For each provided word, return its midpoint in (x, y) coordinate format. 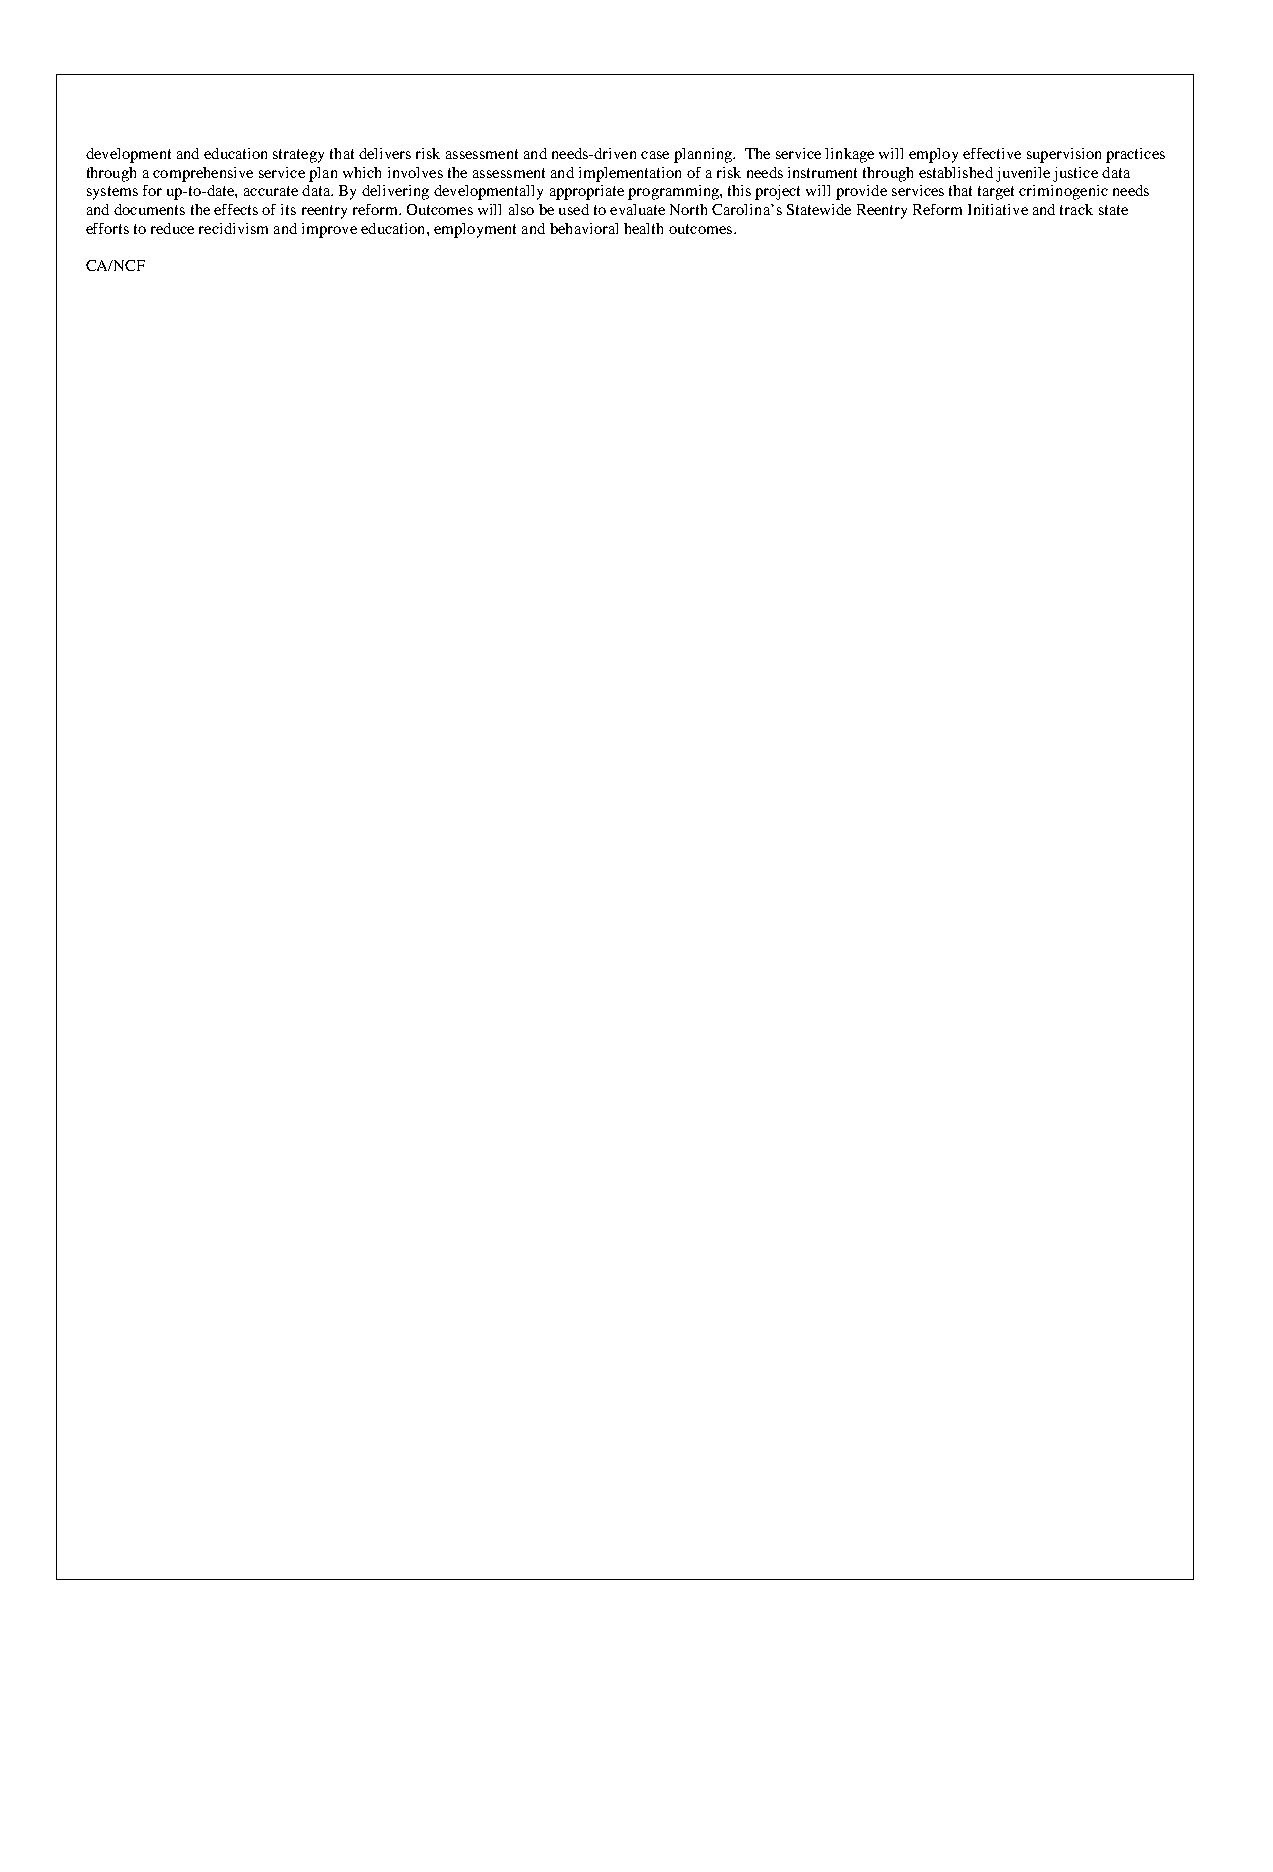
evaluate (637, 209)
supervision (1064, 155)
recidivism (233, 228)
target (996, 193)
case (655, 155)
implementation (630, 174)
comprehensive (203, 174)
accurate (271, 191)
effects (236, 209)
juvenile (1023, 174)
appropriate (587, 192)
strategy (298, 156)
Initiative (998, 209)
